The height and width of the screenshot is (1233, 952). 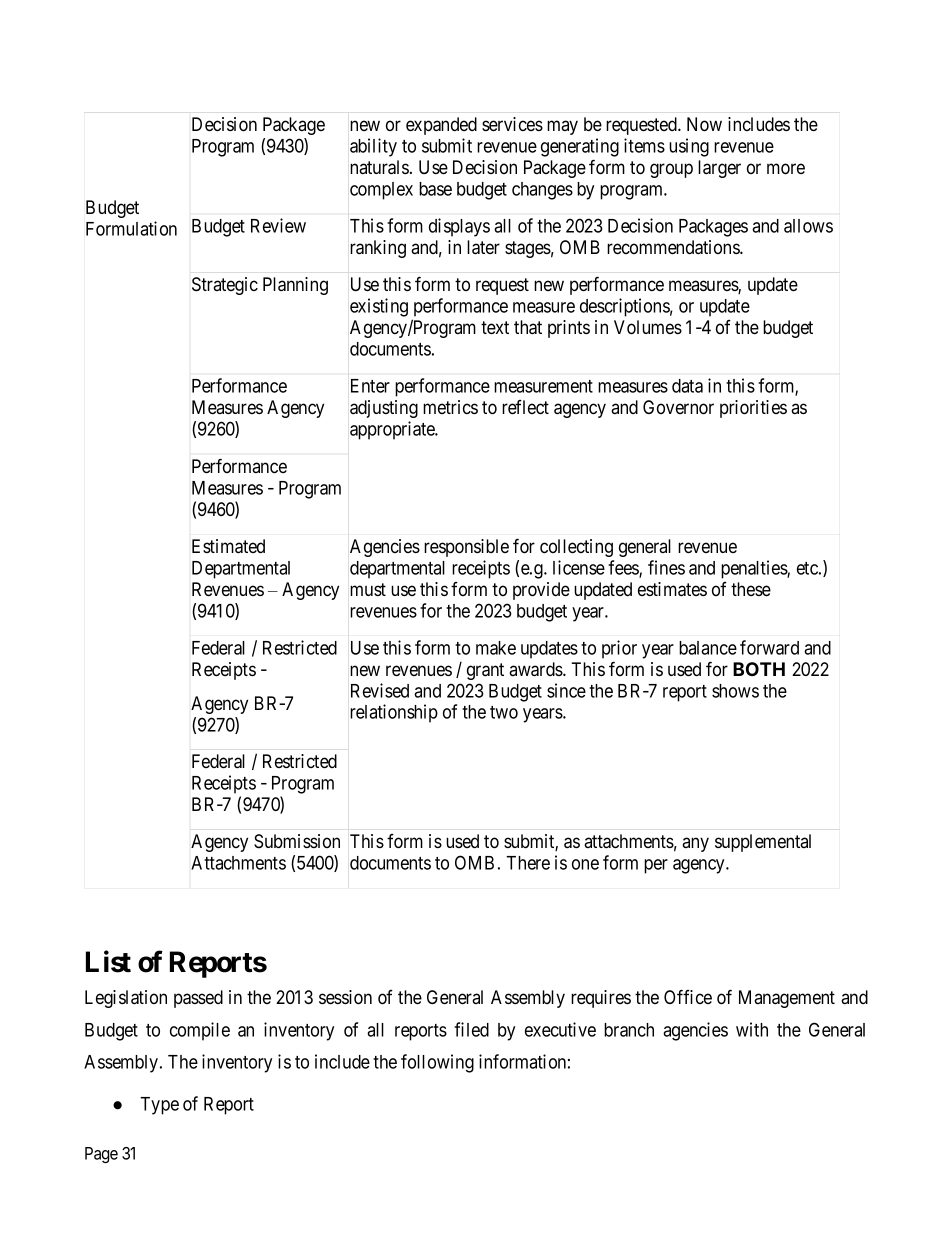 I want to click on appropriate, so click(x=393, y=430).
